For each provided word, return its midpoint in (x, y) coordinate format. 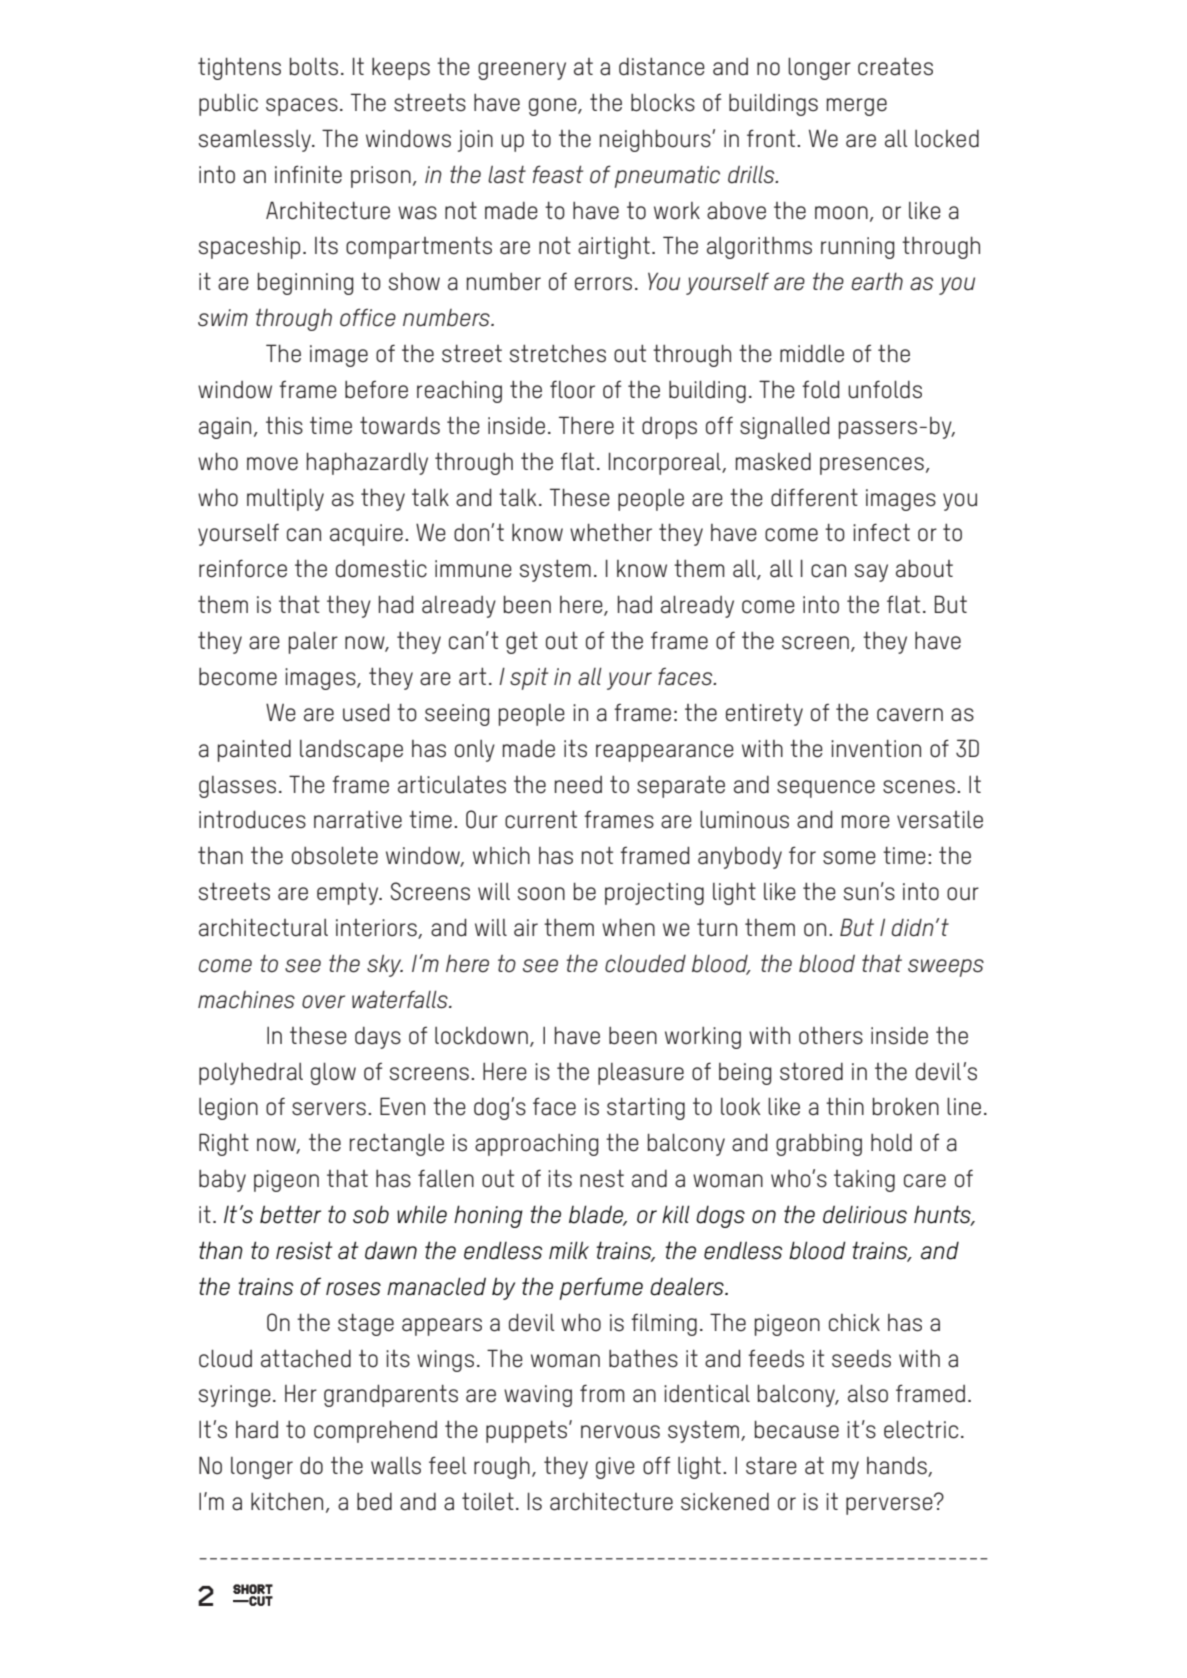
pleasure (641, 1074)
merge (857, 107)
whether (611, 532)
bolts (314, 66)
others (831, 1036)
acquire (366, 535)
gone (554, 107)
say (871, 573)
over (323, 1002)
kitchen (287, 1502)
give (615, 1468)
